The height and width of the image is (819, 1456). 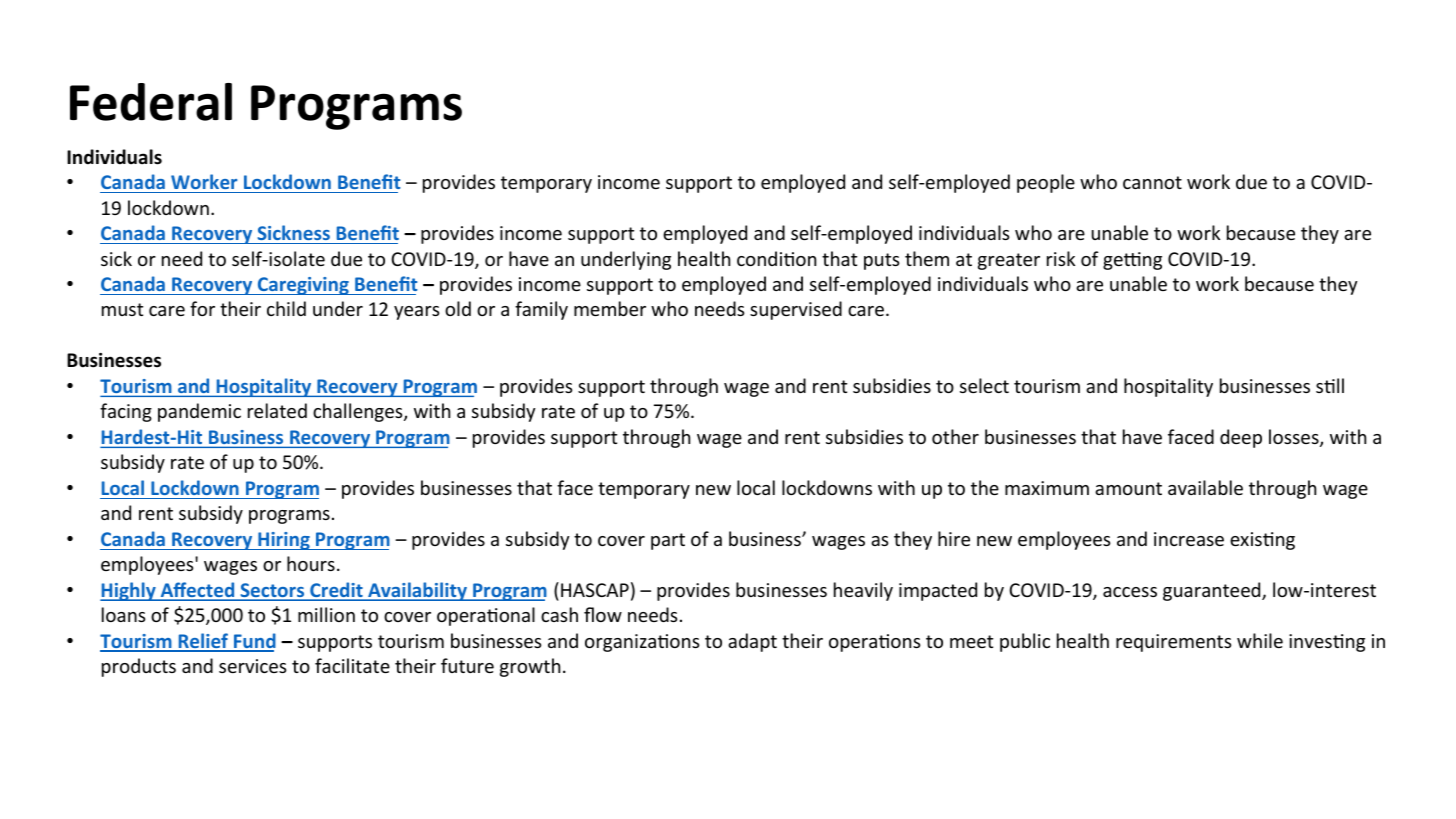 I want to click on pandemic, so click(x=199, y=412).
